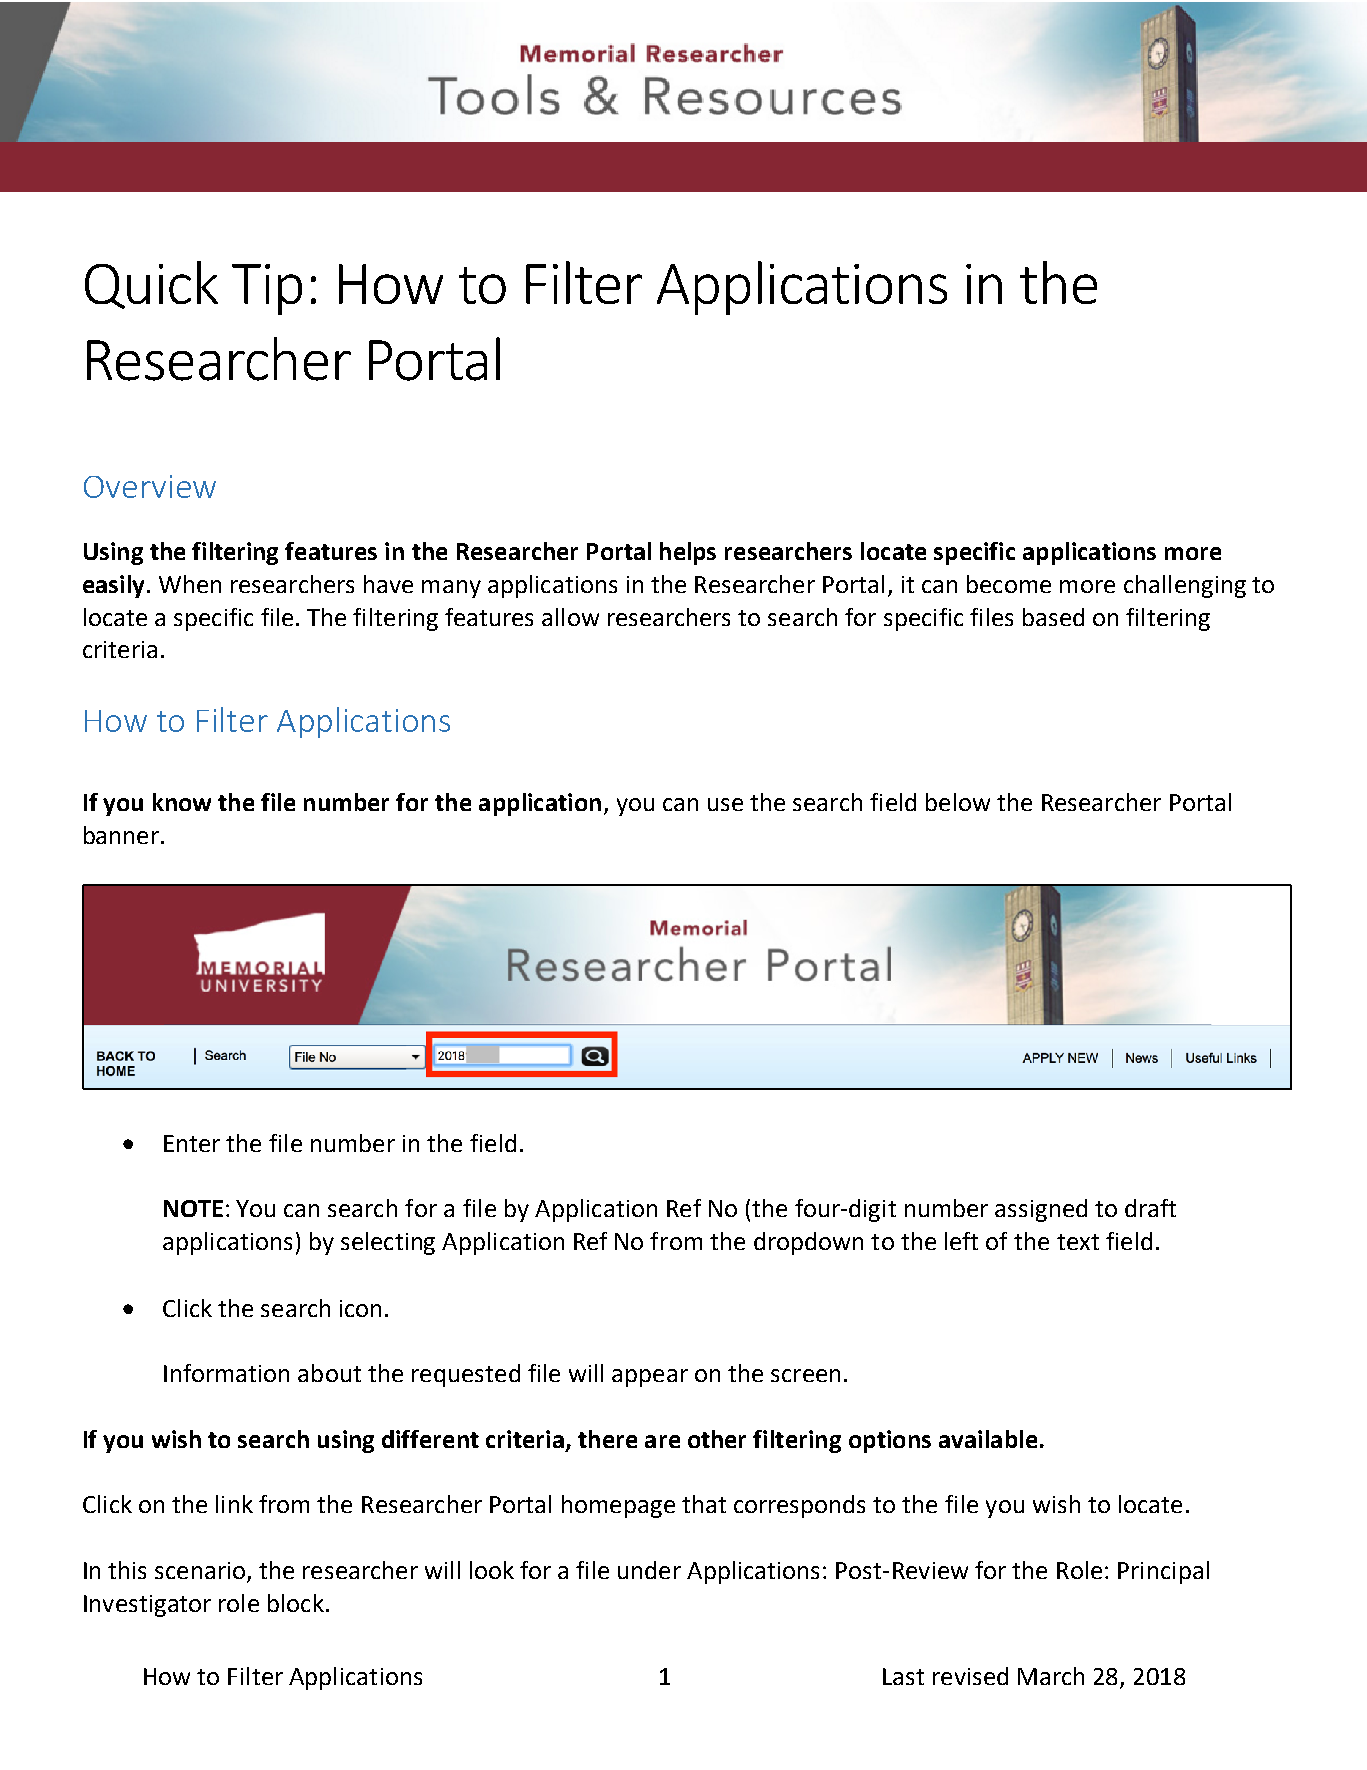  What do you see at coordinates (649, 1570) in the document?
I see `under` at bounding box center [649, 1570].
